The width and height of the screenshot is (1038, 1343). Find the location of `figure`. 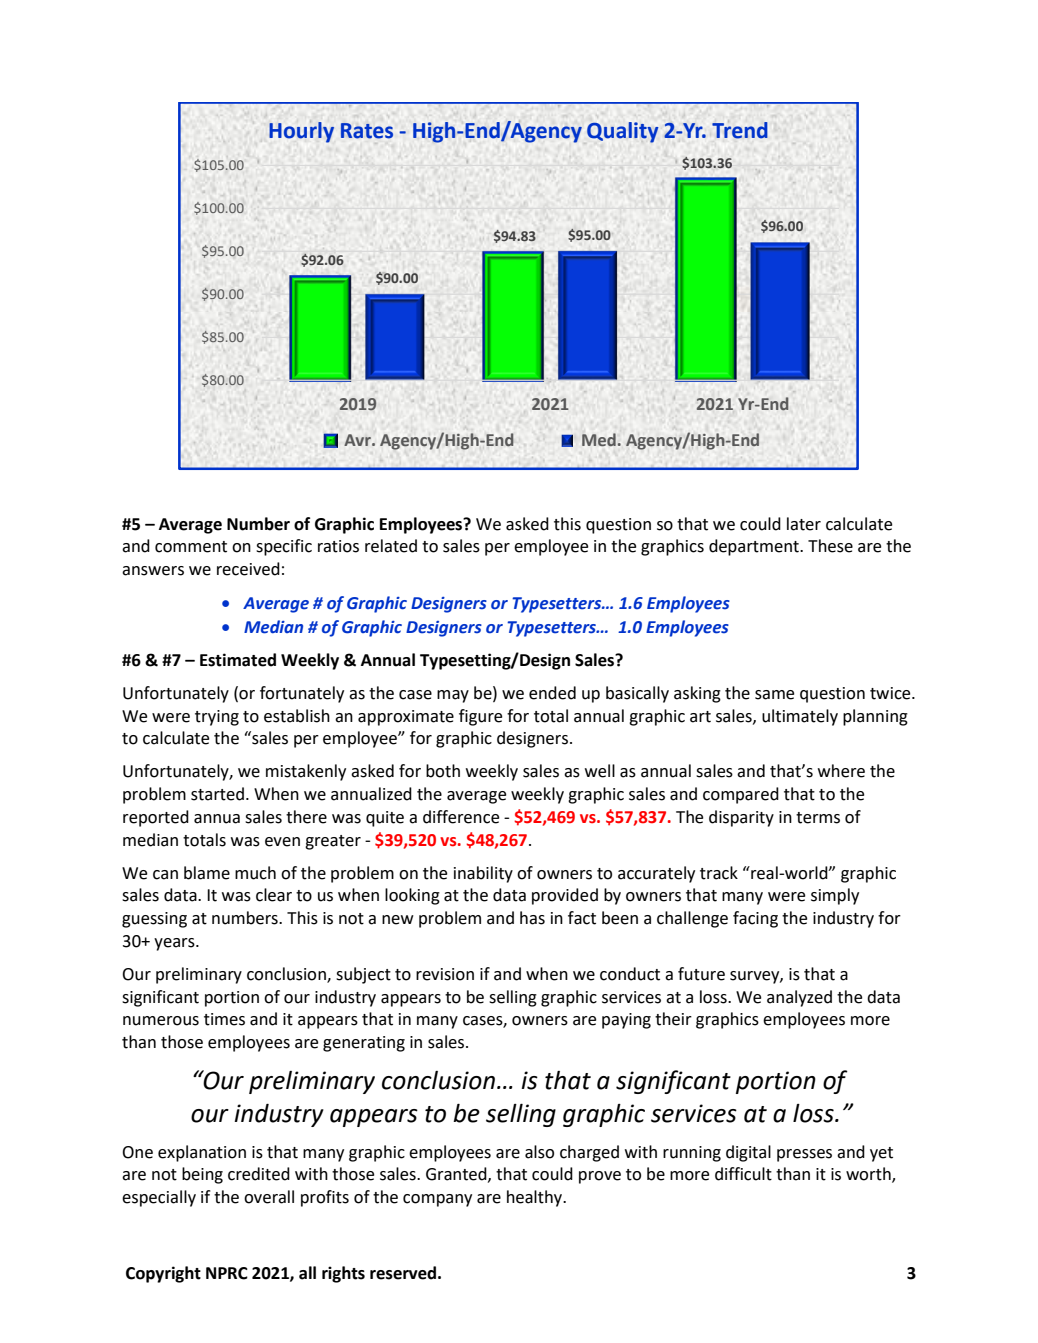

figure is located at coordinates (480, 717).
